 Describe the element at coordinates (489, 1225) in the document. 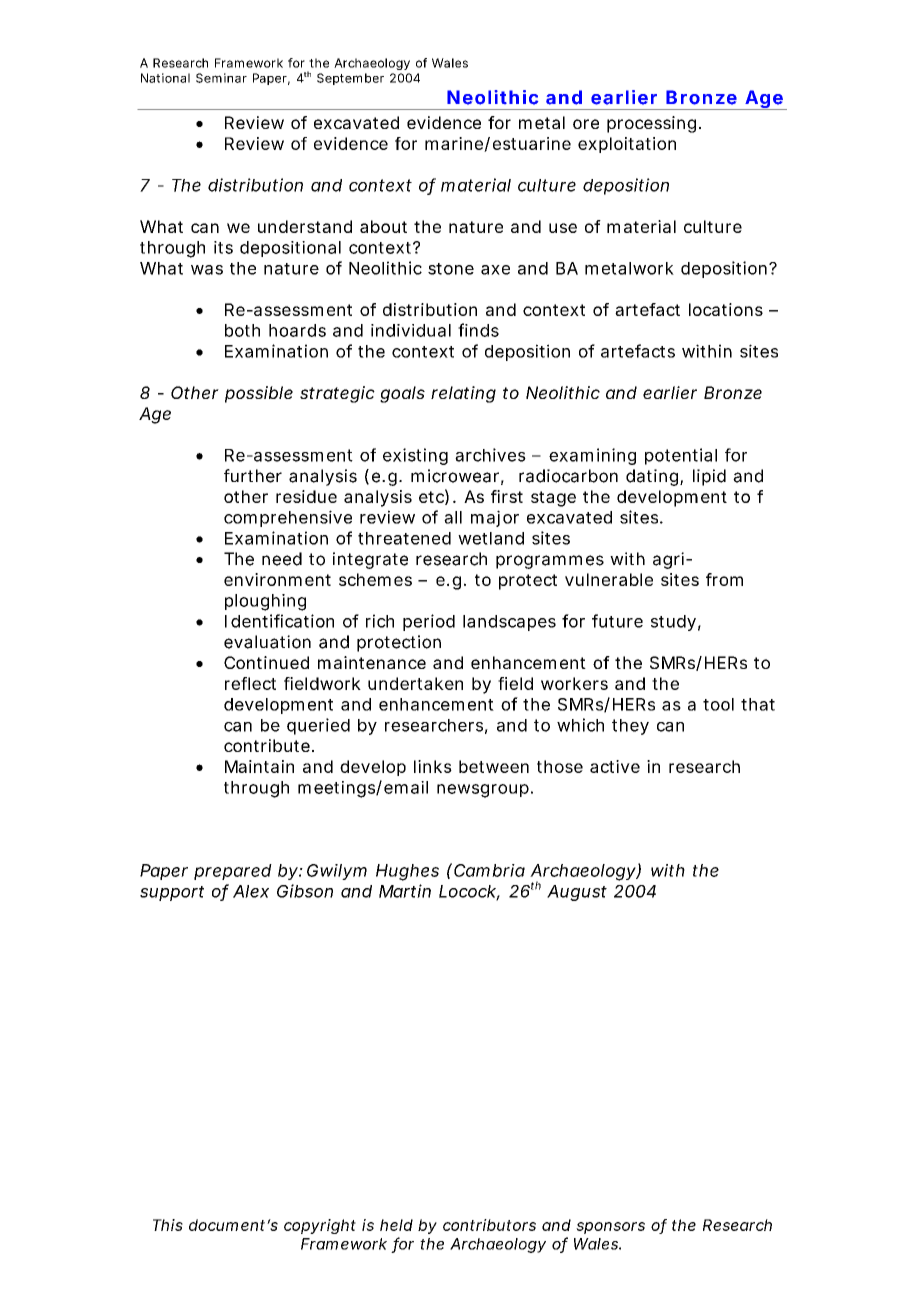

I see `contributors` at that location.
